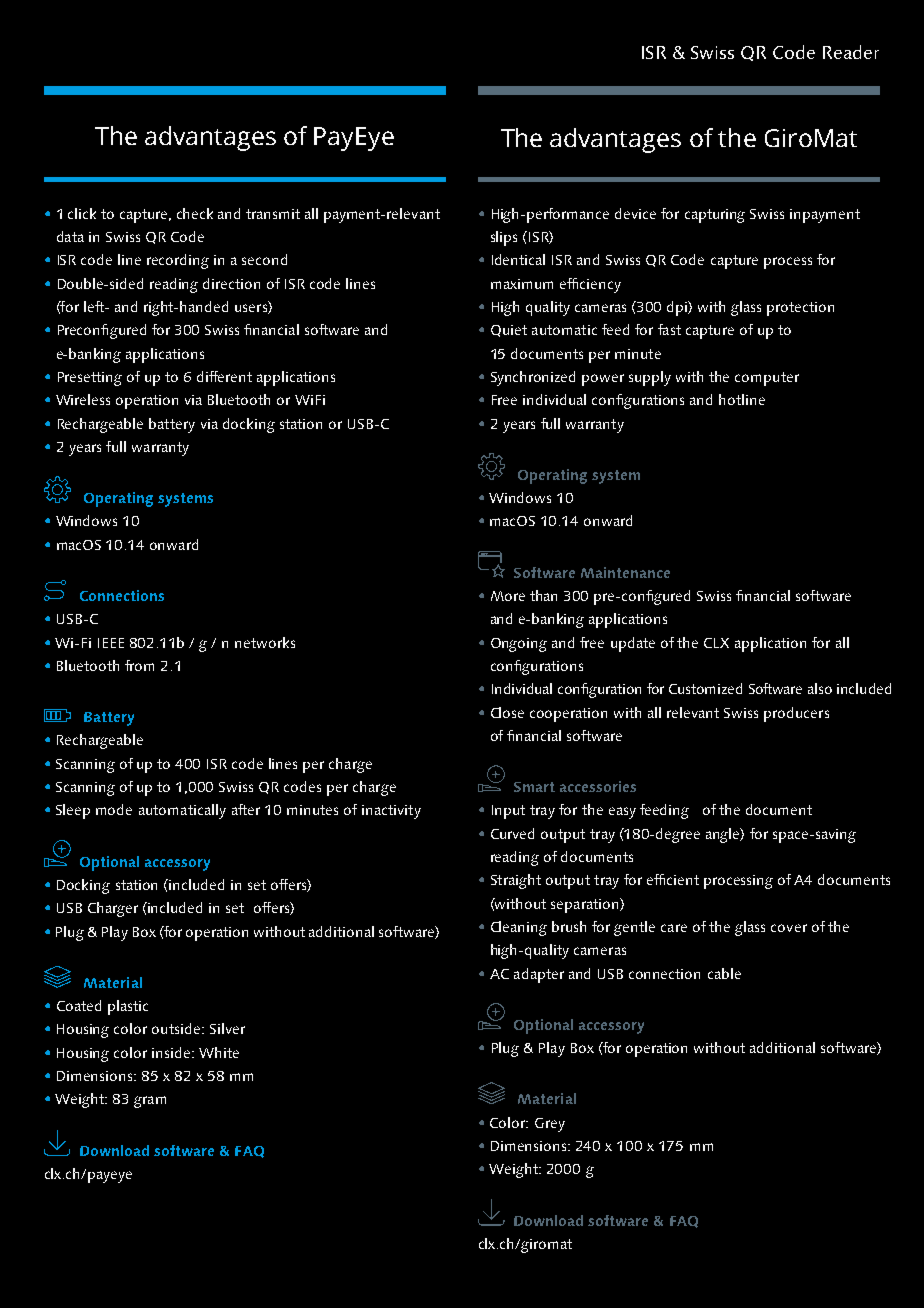 This page has height=1308, width=924. I want to click on check, so click(195, 213).
